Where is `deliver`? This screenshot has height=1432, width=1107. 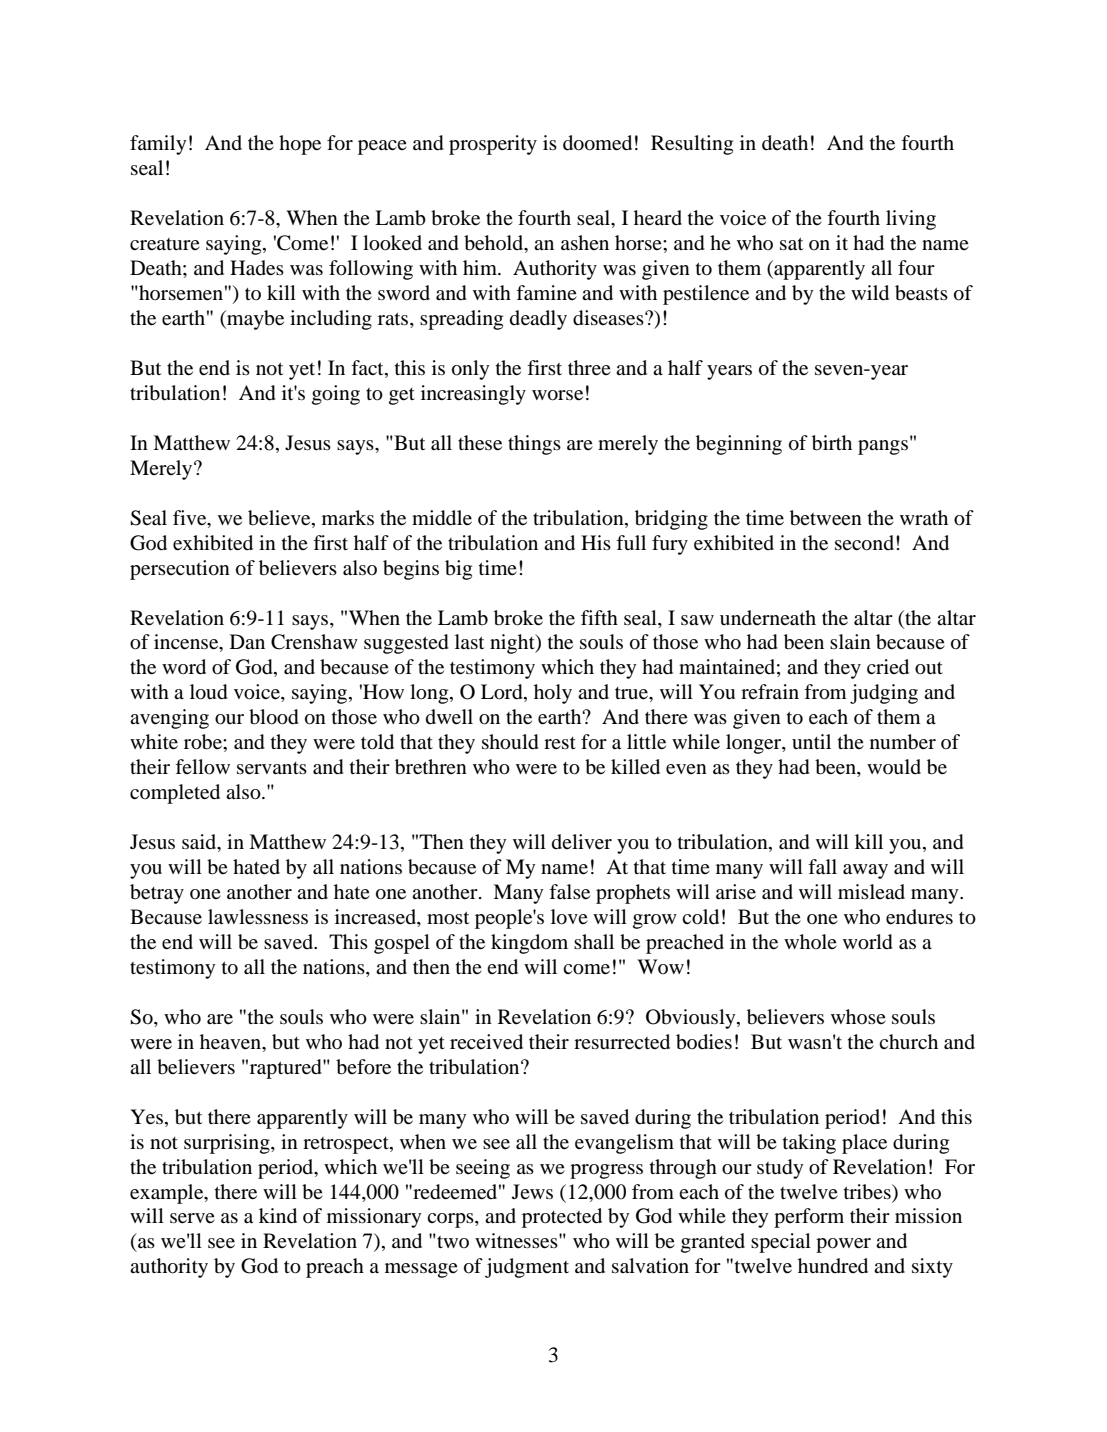 deliver is located at coordinates (582, 842).
